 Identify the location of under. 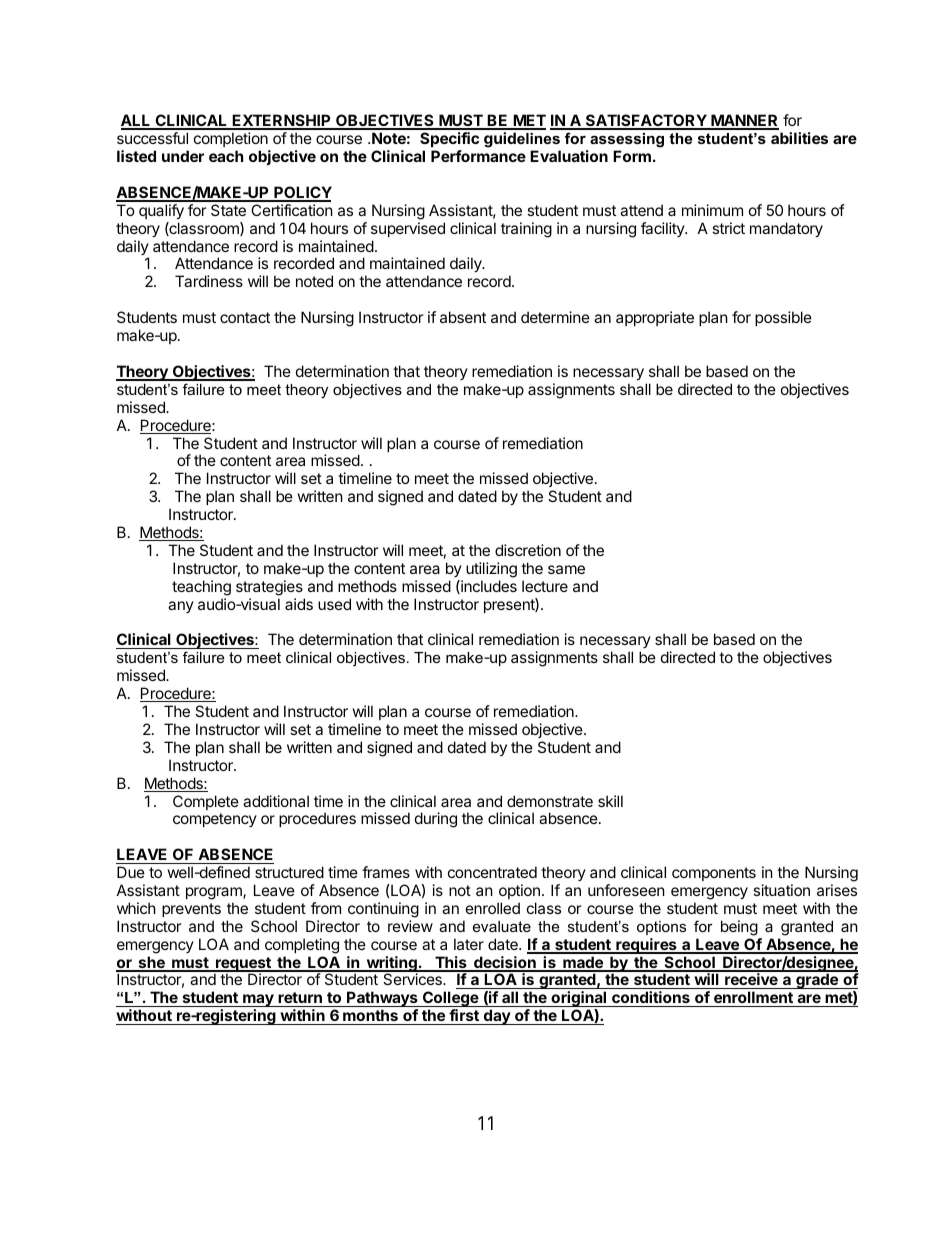
(183, 156).
